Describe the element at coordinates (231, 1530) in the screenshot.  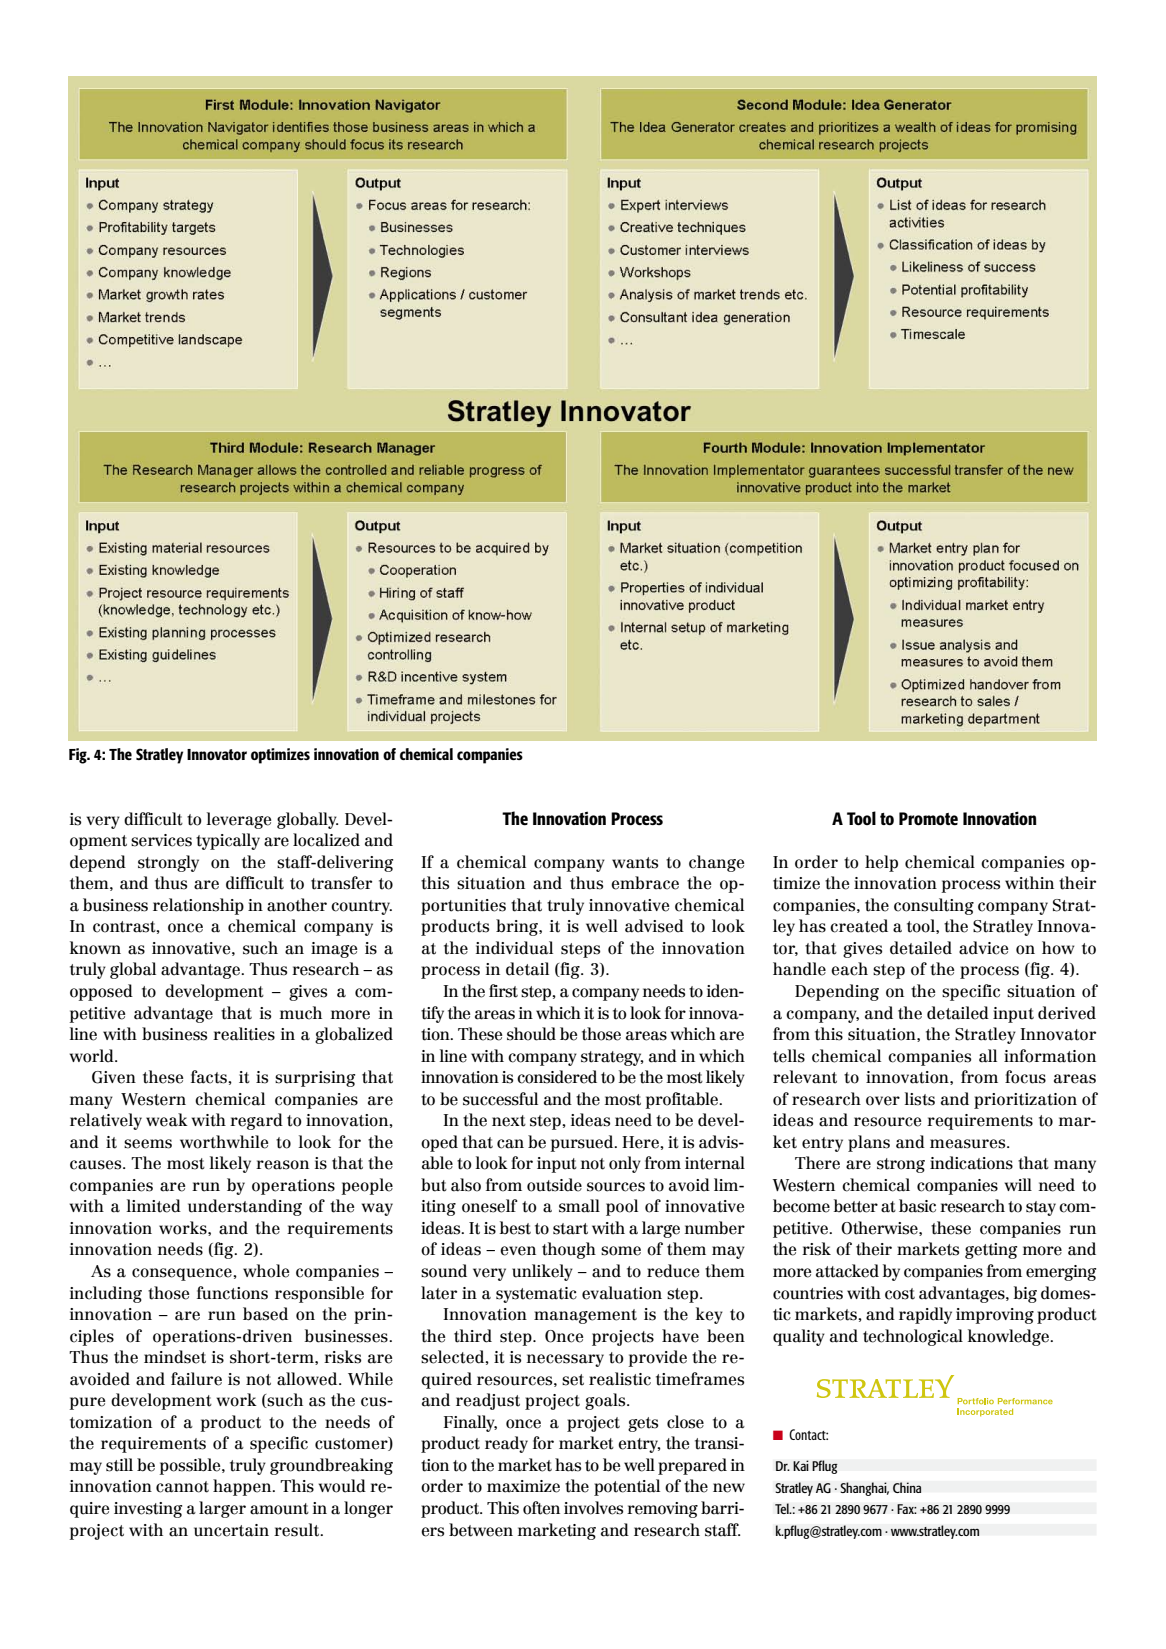
I see `uncertain` at that location.
